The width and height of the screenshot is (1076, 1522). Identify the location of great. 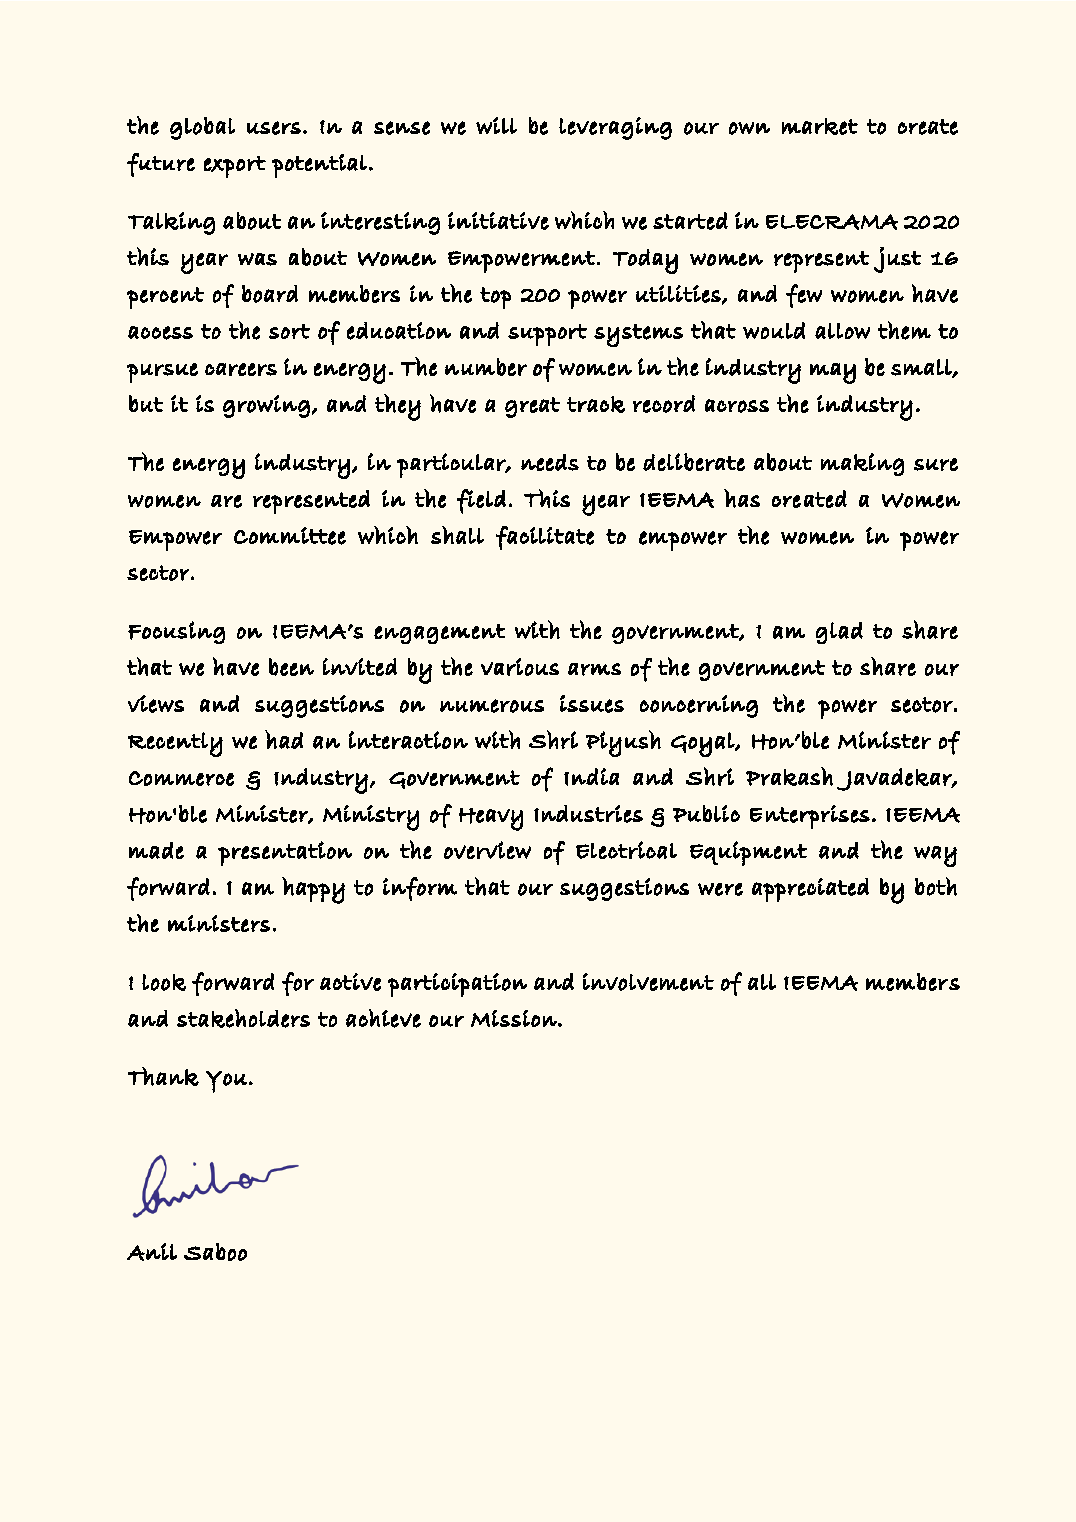
(532, 407).
